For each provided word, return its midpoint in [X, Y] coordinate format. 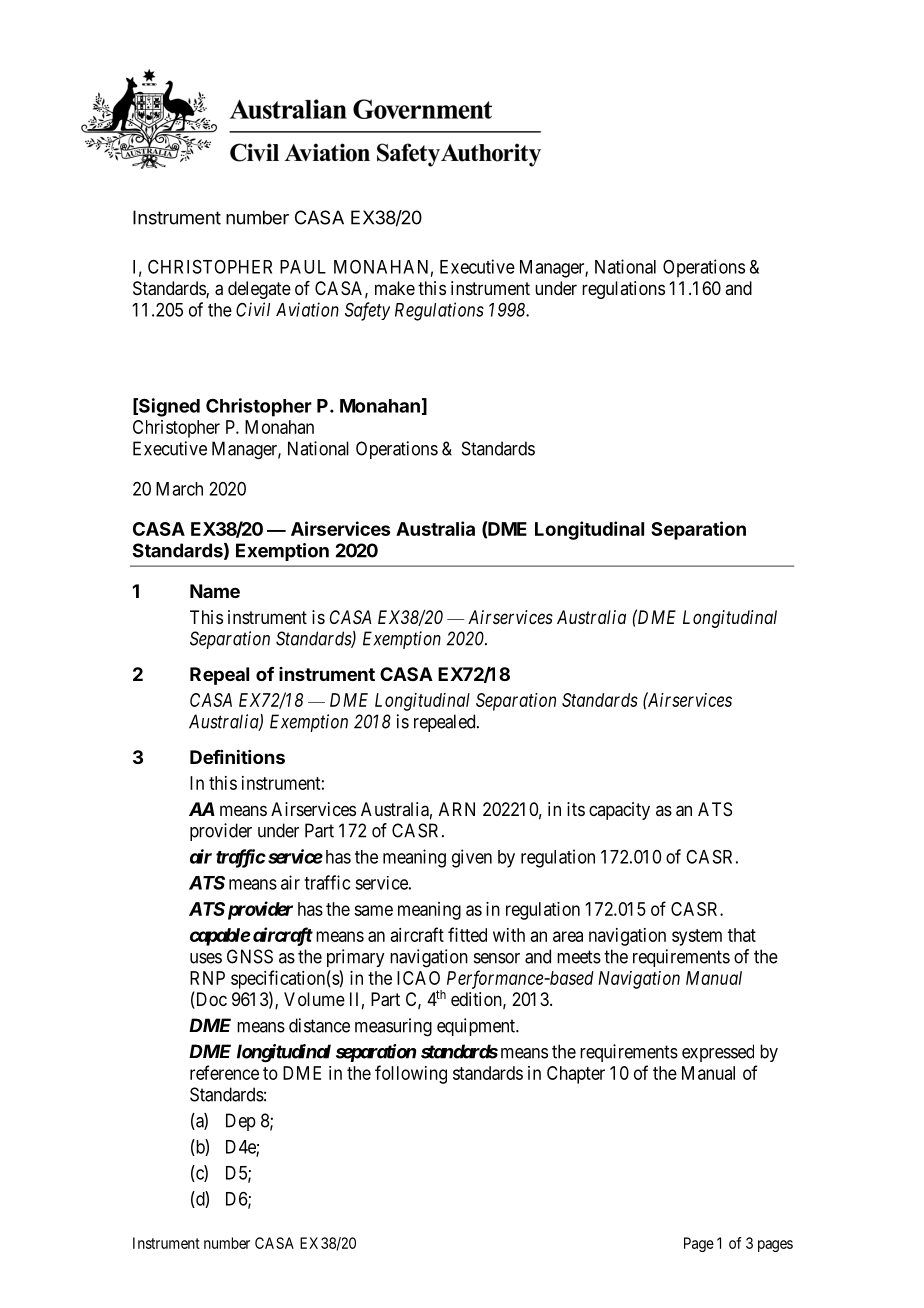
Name [215, 591]
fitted [467, 934]
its [576, 809]
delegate [259, 290]
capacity [619, 811]
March [179, 489]
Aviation [307, 309]
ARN [457, 809]
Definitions [237, 756]
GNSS [250, 956]
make [395, 288]
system [697, 937]
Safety [367, 311]
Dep [241, 1122]
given [472, 858]
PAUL [303, 267]
